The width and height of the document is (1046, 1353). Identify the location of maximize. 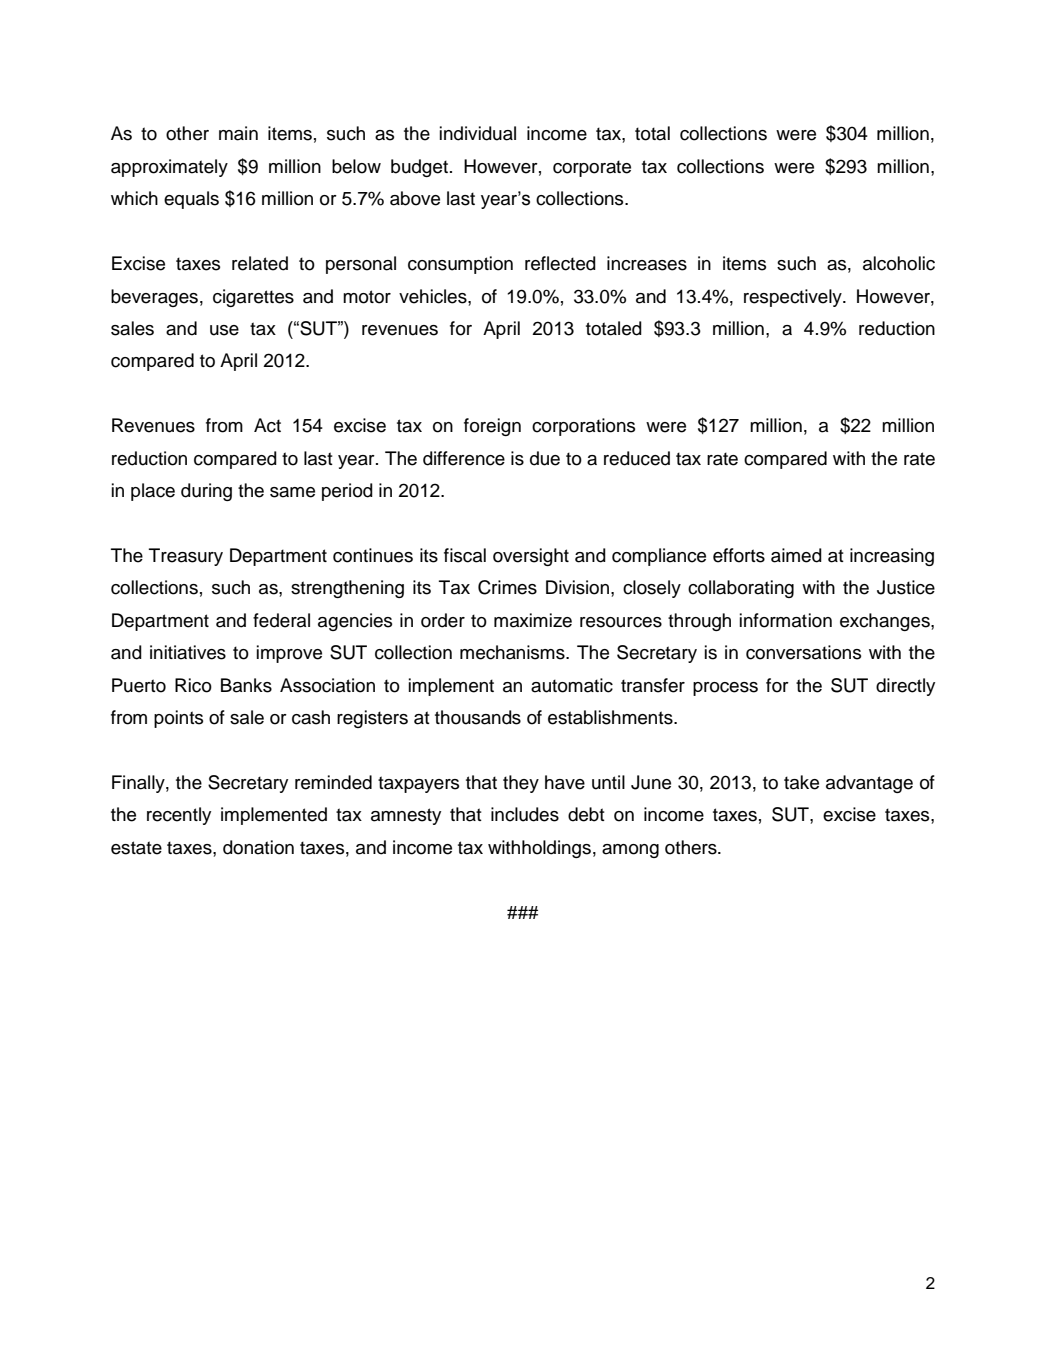
(533, 620).
